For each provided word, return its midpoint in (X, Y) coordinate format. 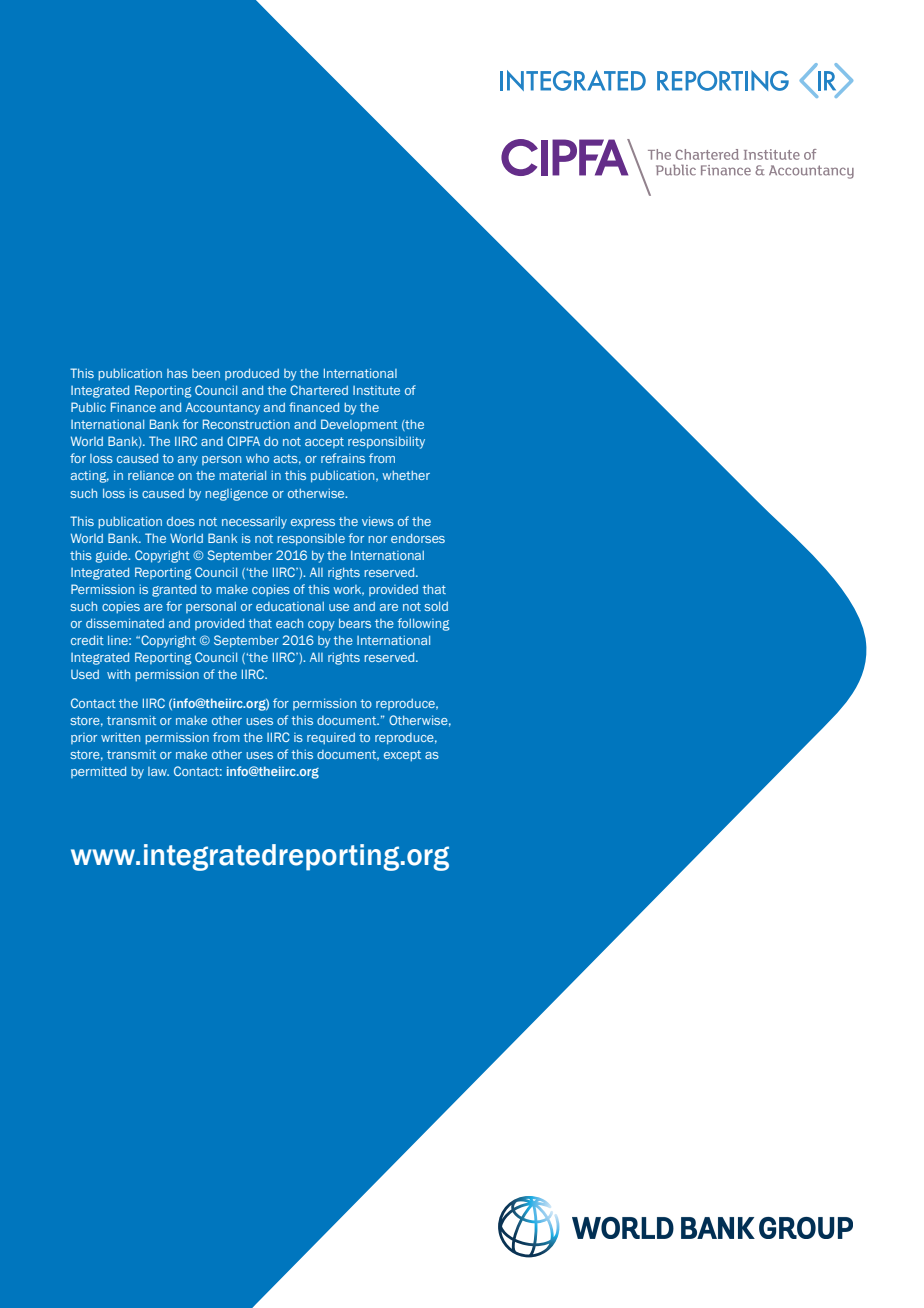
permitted (98, 772)
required (331, 738)
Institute (376, 390)
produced (252, 374)
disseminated (125, 623)
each (289, 623)
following (424, 624)
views (378, 521)
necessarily (254, 522)
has (177, 373)
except (402, 756)
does (181, 521)
